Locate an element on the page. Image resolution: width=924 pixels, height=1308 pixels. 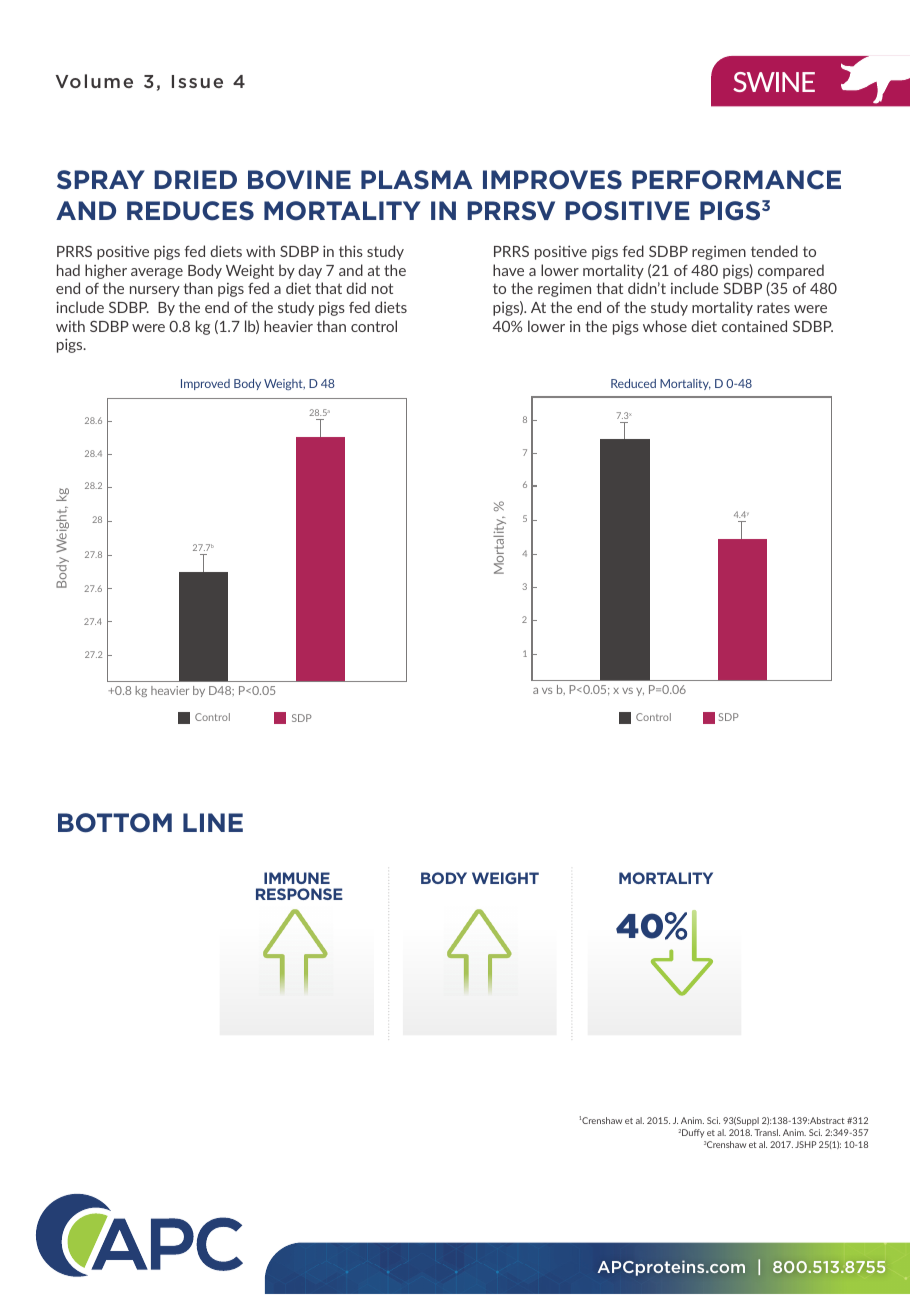
PLASMA is located at coordinates (416, 179).
